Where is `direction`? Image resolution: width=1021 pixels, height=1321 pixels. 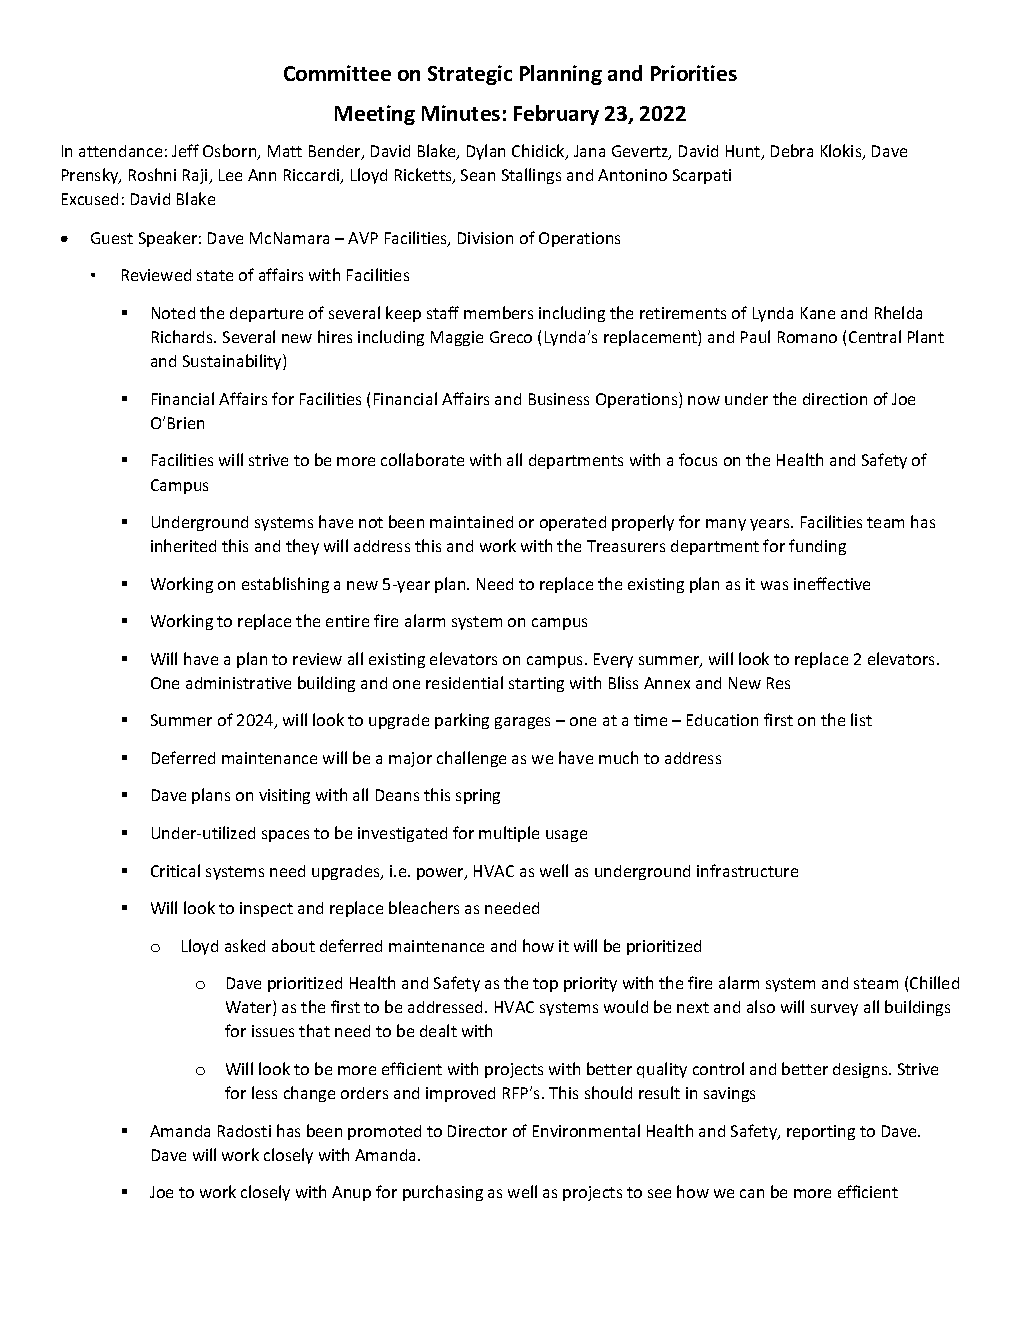 direction is located at coordinates (835, 399).
